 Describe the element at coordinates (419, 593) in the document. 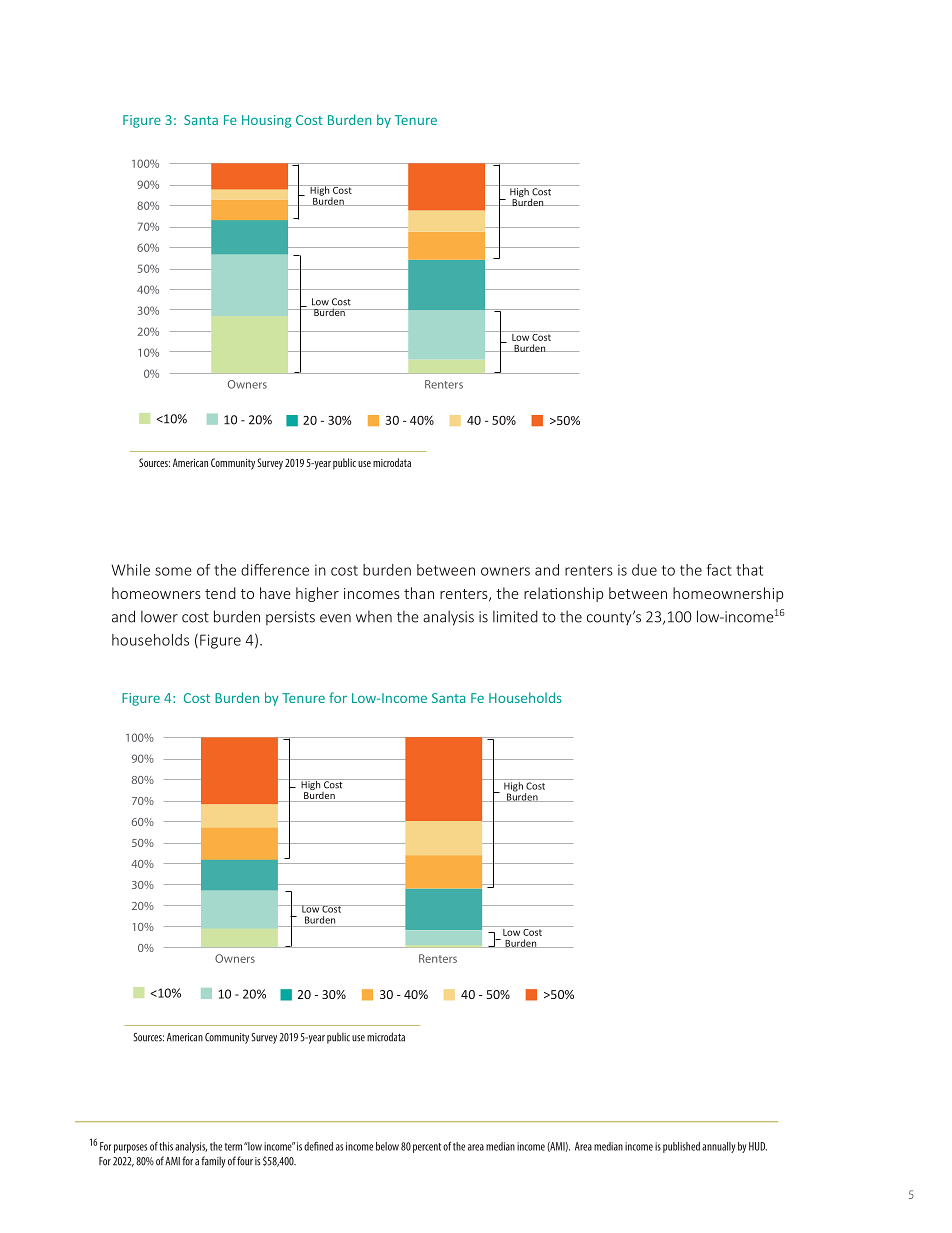

I see `than` at that location.
